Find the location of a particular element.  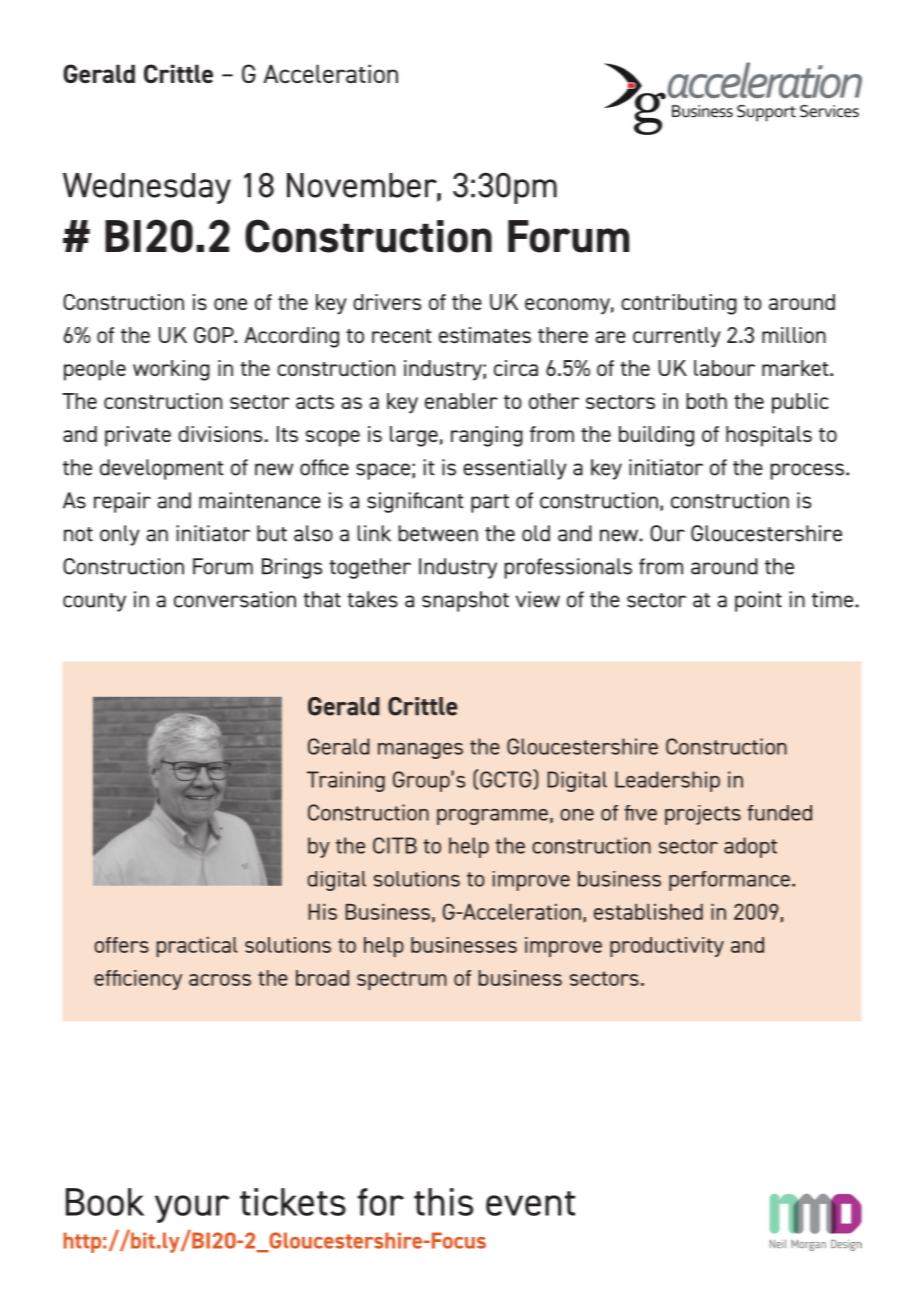

Leadership is located at coordinates (667, 781).
